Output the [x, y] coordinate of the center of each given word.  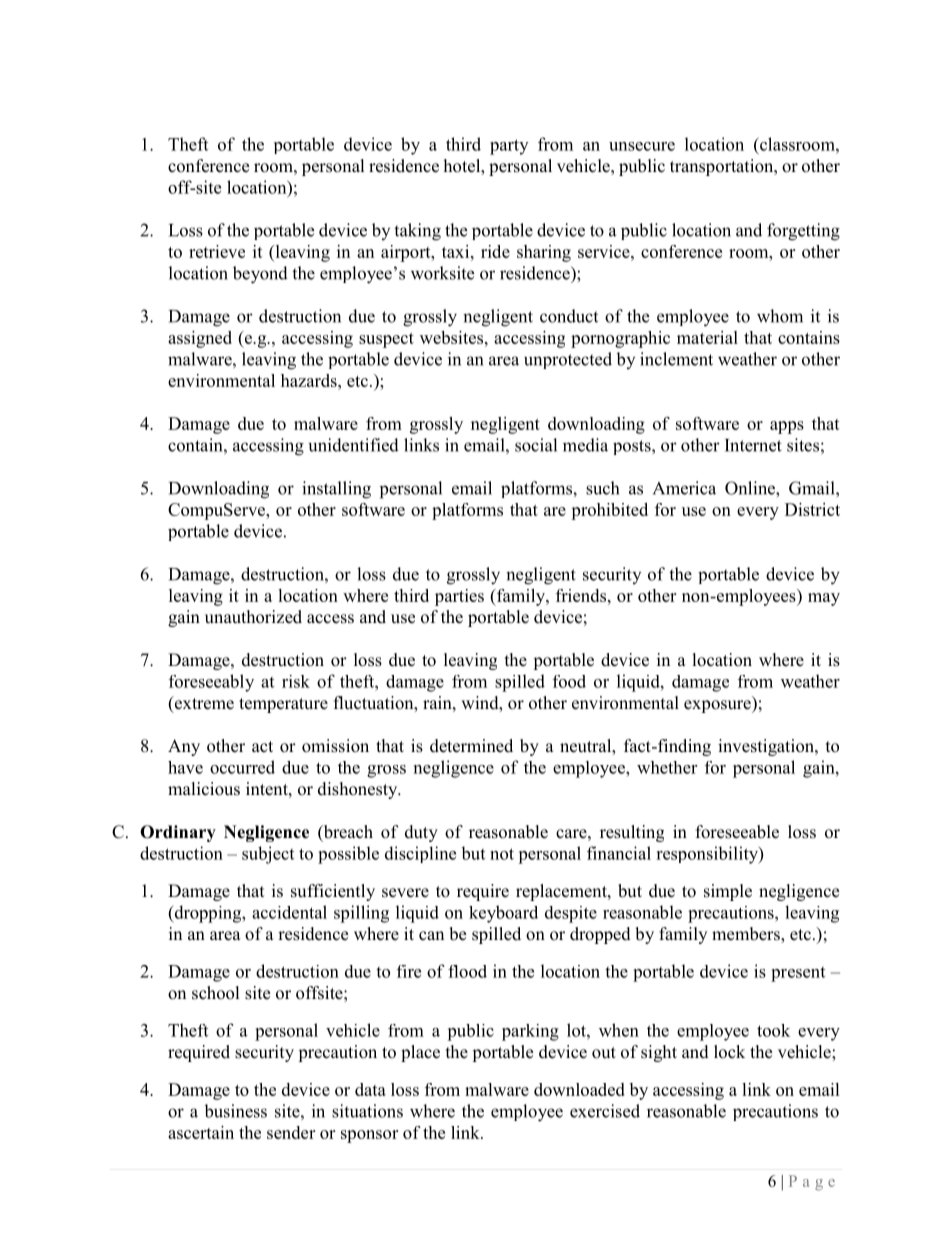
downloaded [579, 1089]
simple [728, 892]
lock [729, 1052]
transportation [723, 167]
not [502, 854]
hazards [310, 380]
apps [787, 427]
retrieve [217, 251]
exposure [718, 706]
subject [268, 855]
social [536, 445]
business [235, 1111]
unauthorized [253, 617]
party [509, 147]
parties [459, 597]
